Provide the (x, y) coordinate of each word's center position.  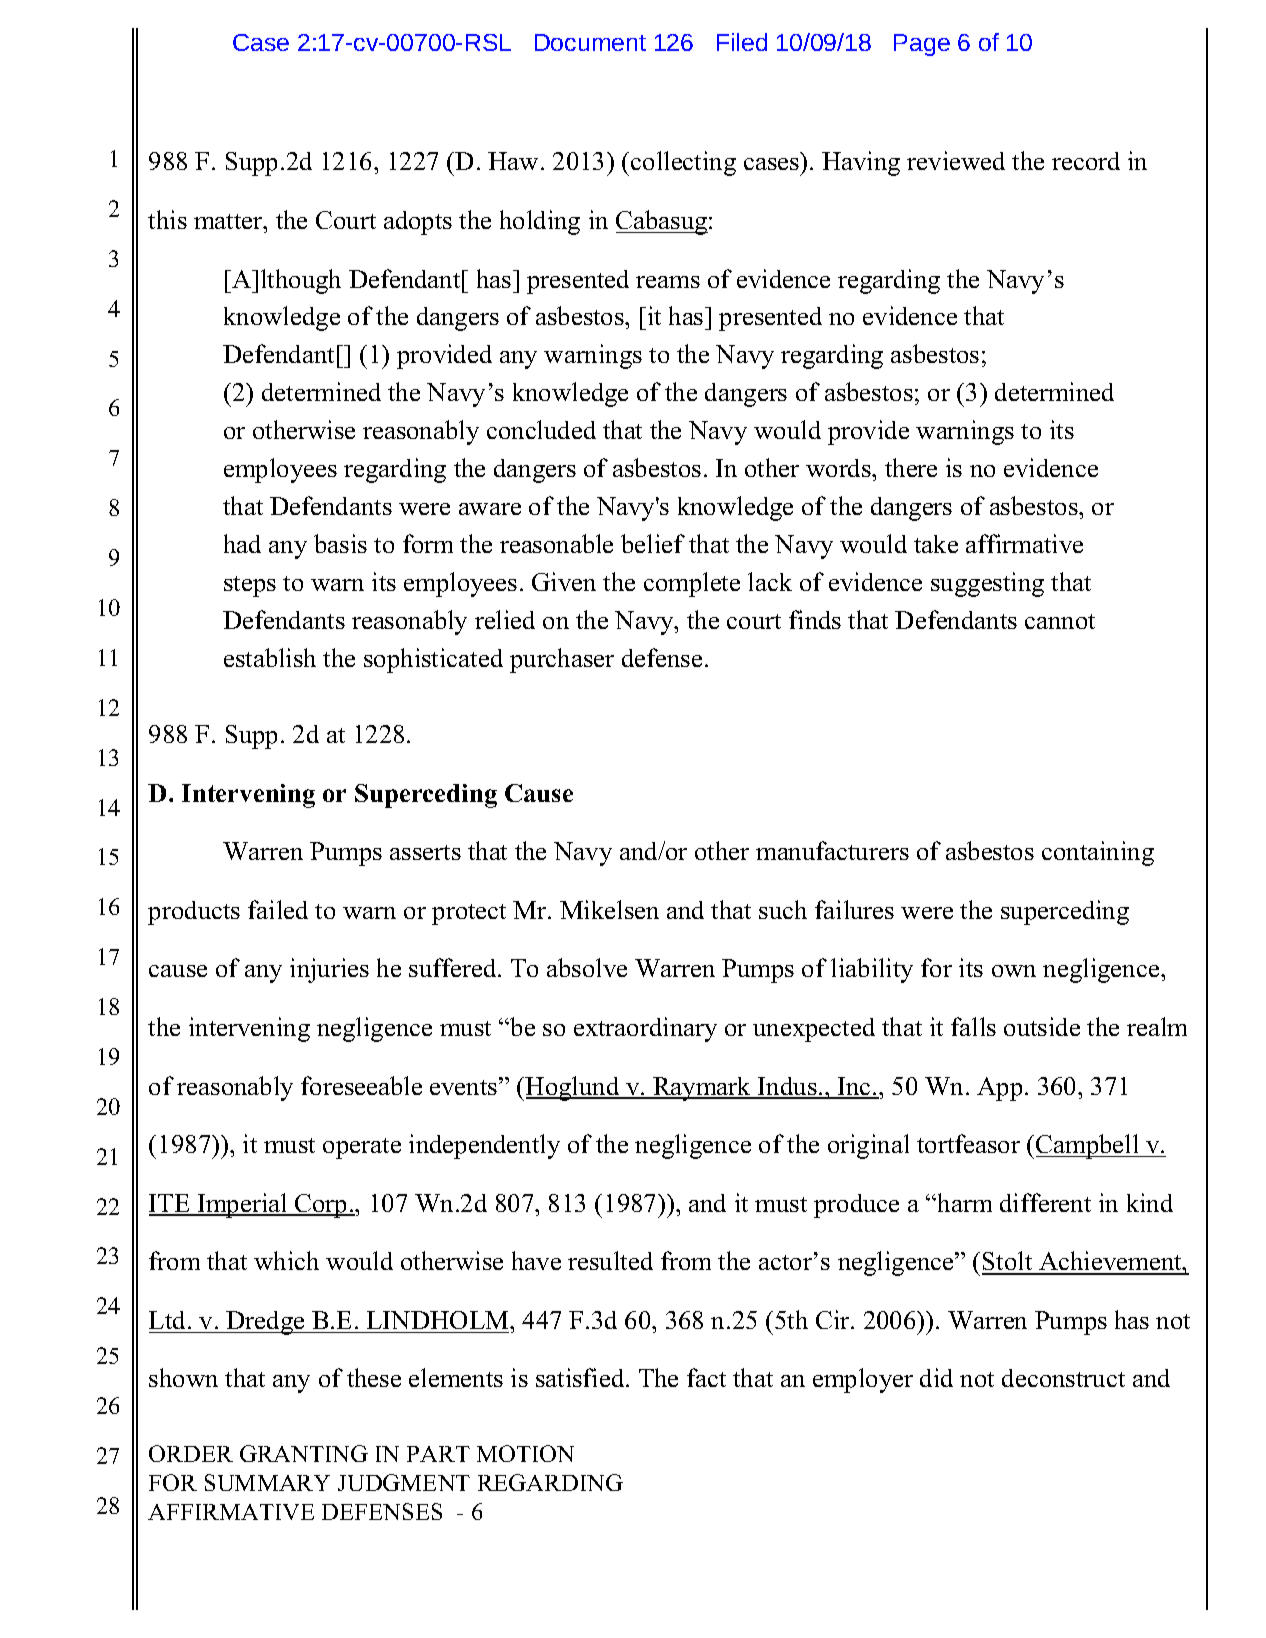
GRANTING (304, 1453)
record (1086, 161)
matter (229, 221)
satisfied (581, 1377)
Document (590, 42)
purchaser (562, 660)
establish (270, 657)
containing (1098, 853)
